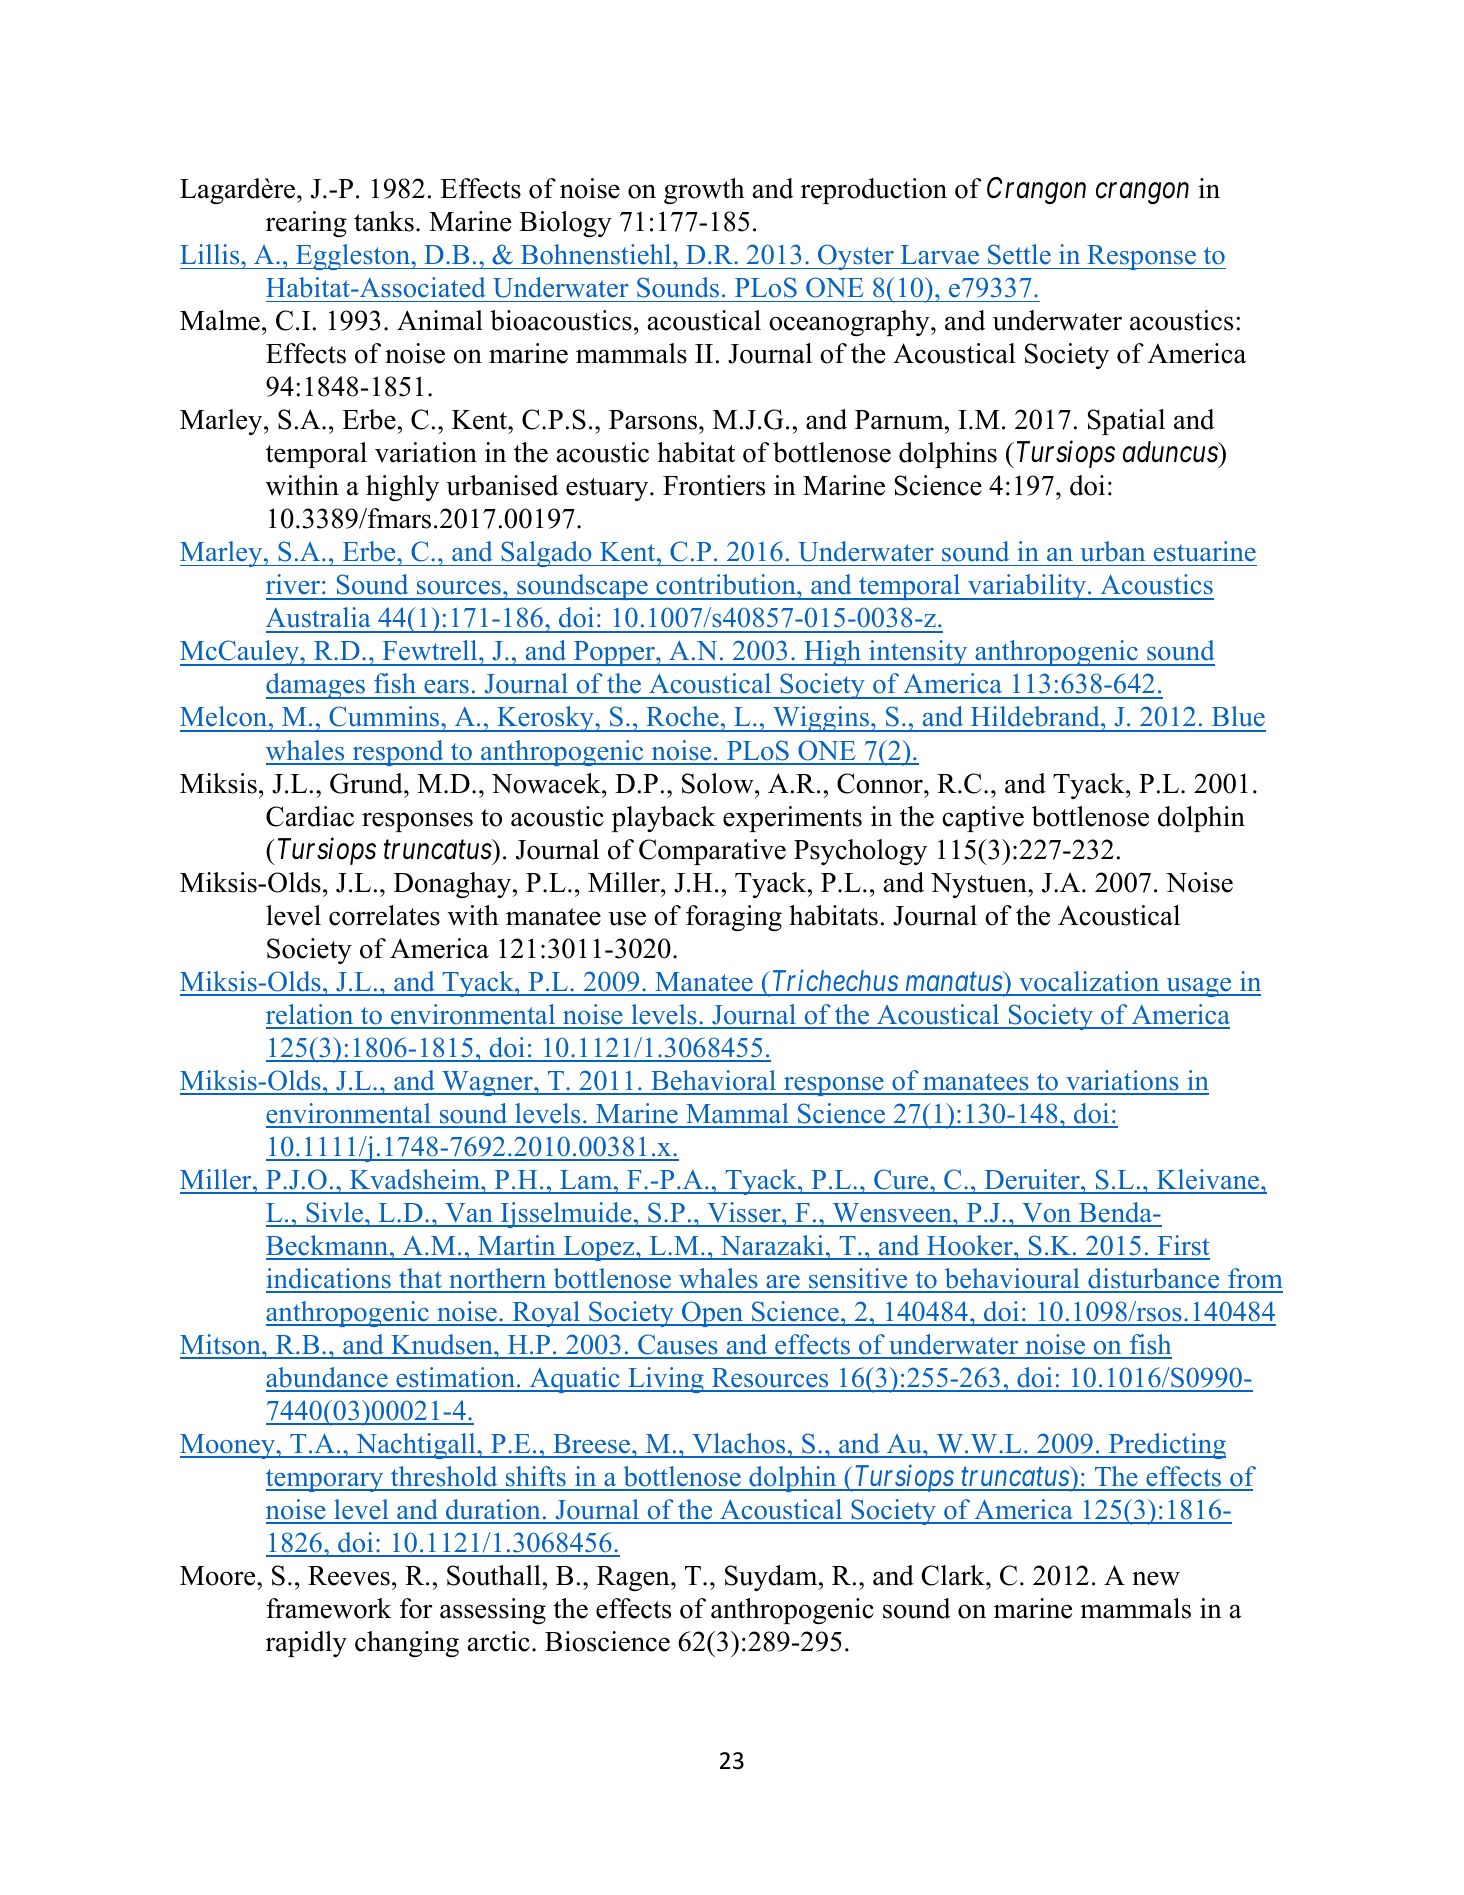 The height and width of the screenshot is (1895, 1464). Describe the element at coordinates (384, 915) in the screenshot. I see `correlates` at that location.
